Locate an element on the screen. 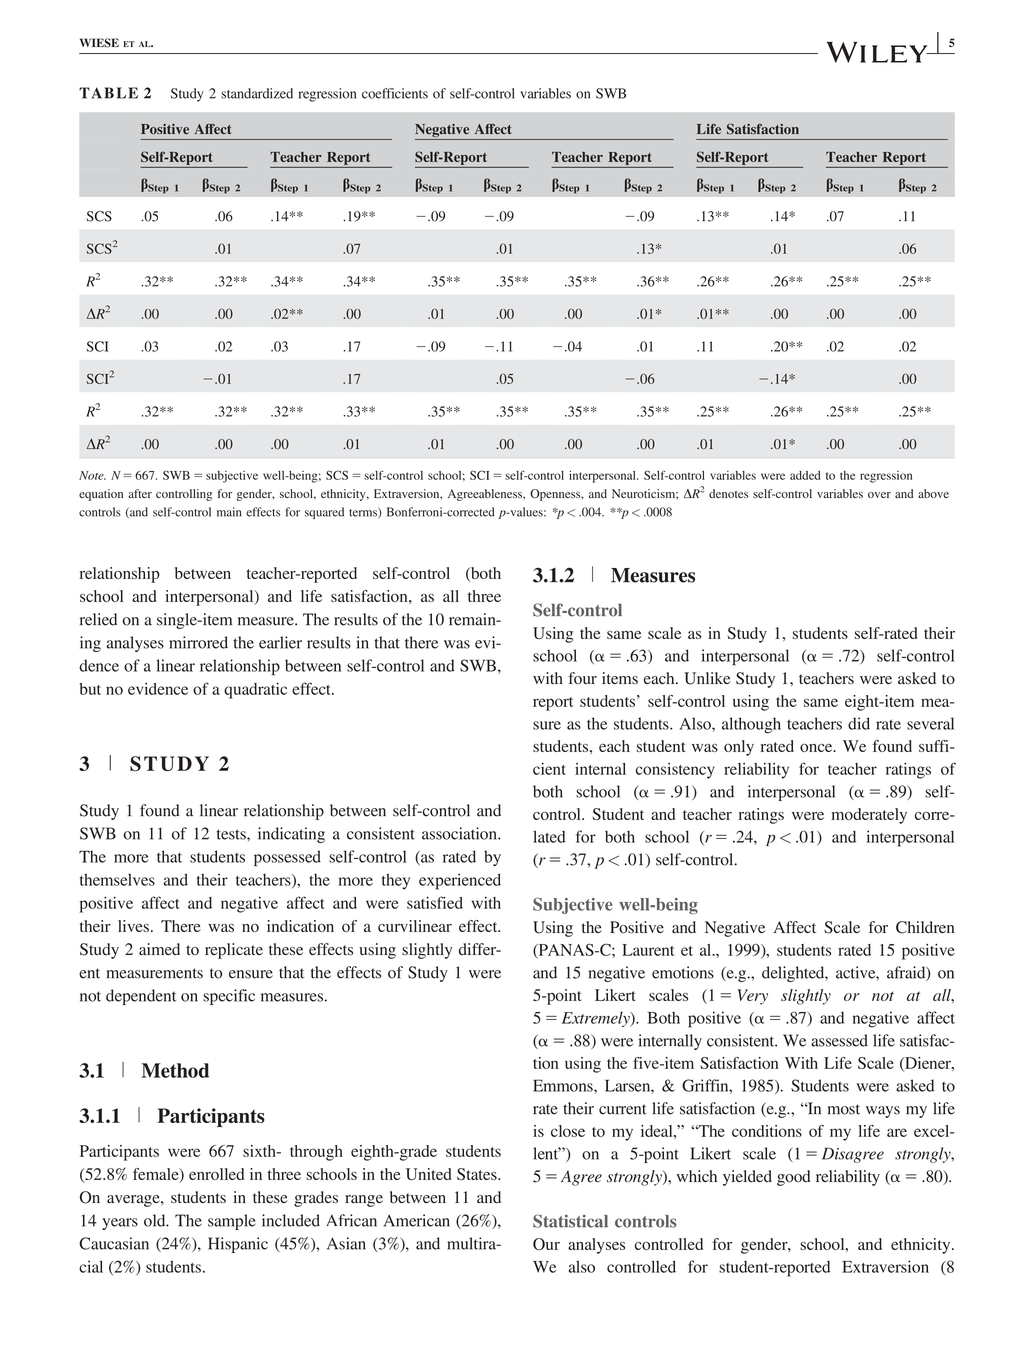 The height and width of the screenshot is (1363, 1034). after is located at coordinates (140, 493).
